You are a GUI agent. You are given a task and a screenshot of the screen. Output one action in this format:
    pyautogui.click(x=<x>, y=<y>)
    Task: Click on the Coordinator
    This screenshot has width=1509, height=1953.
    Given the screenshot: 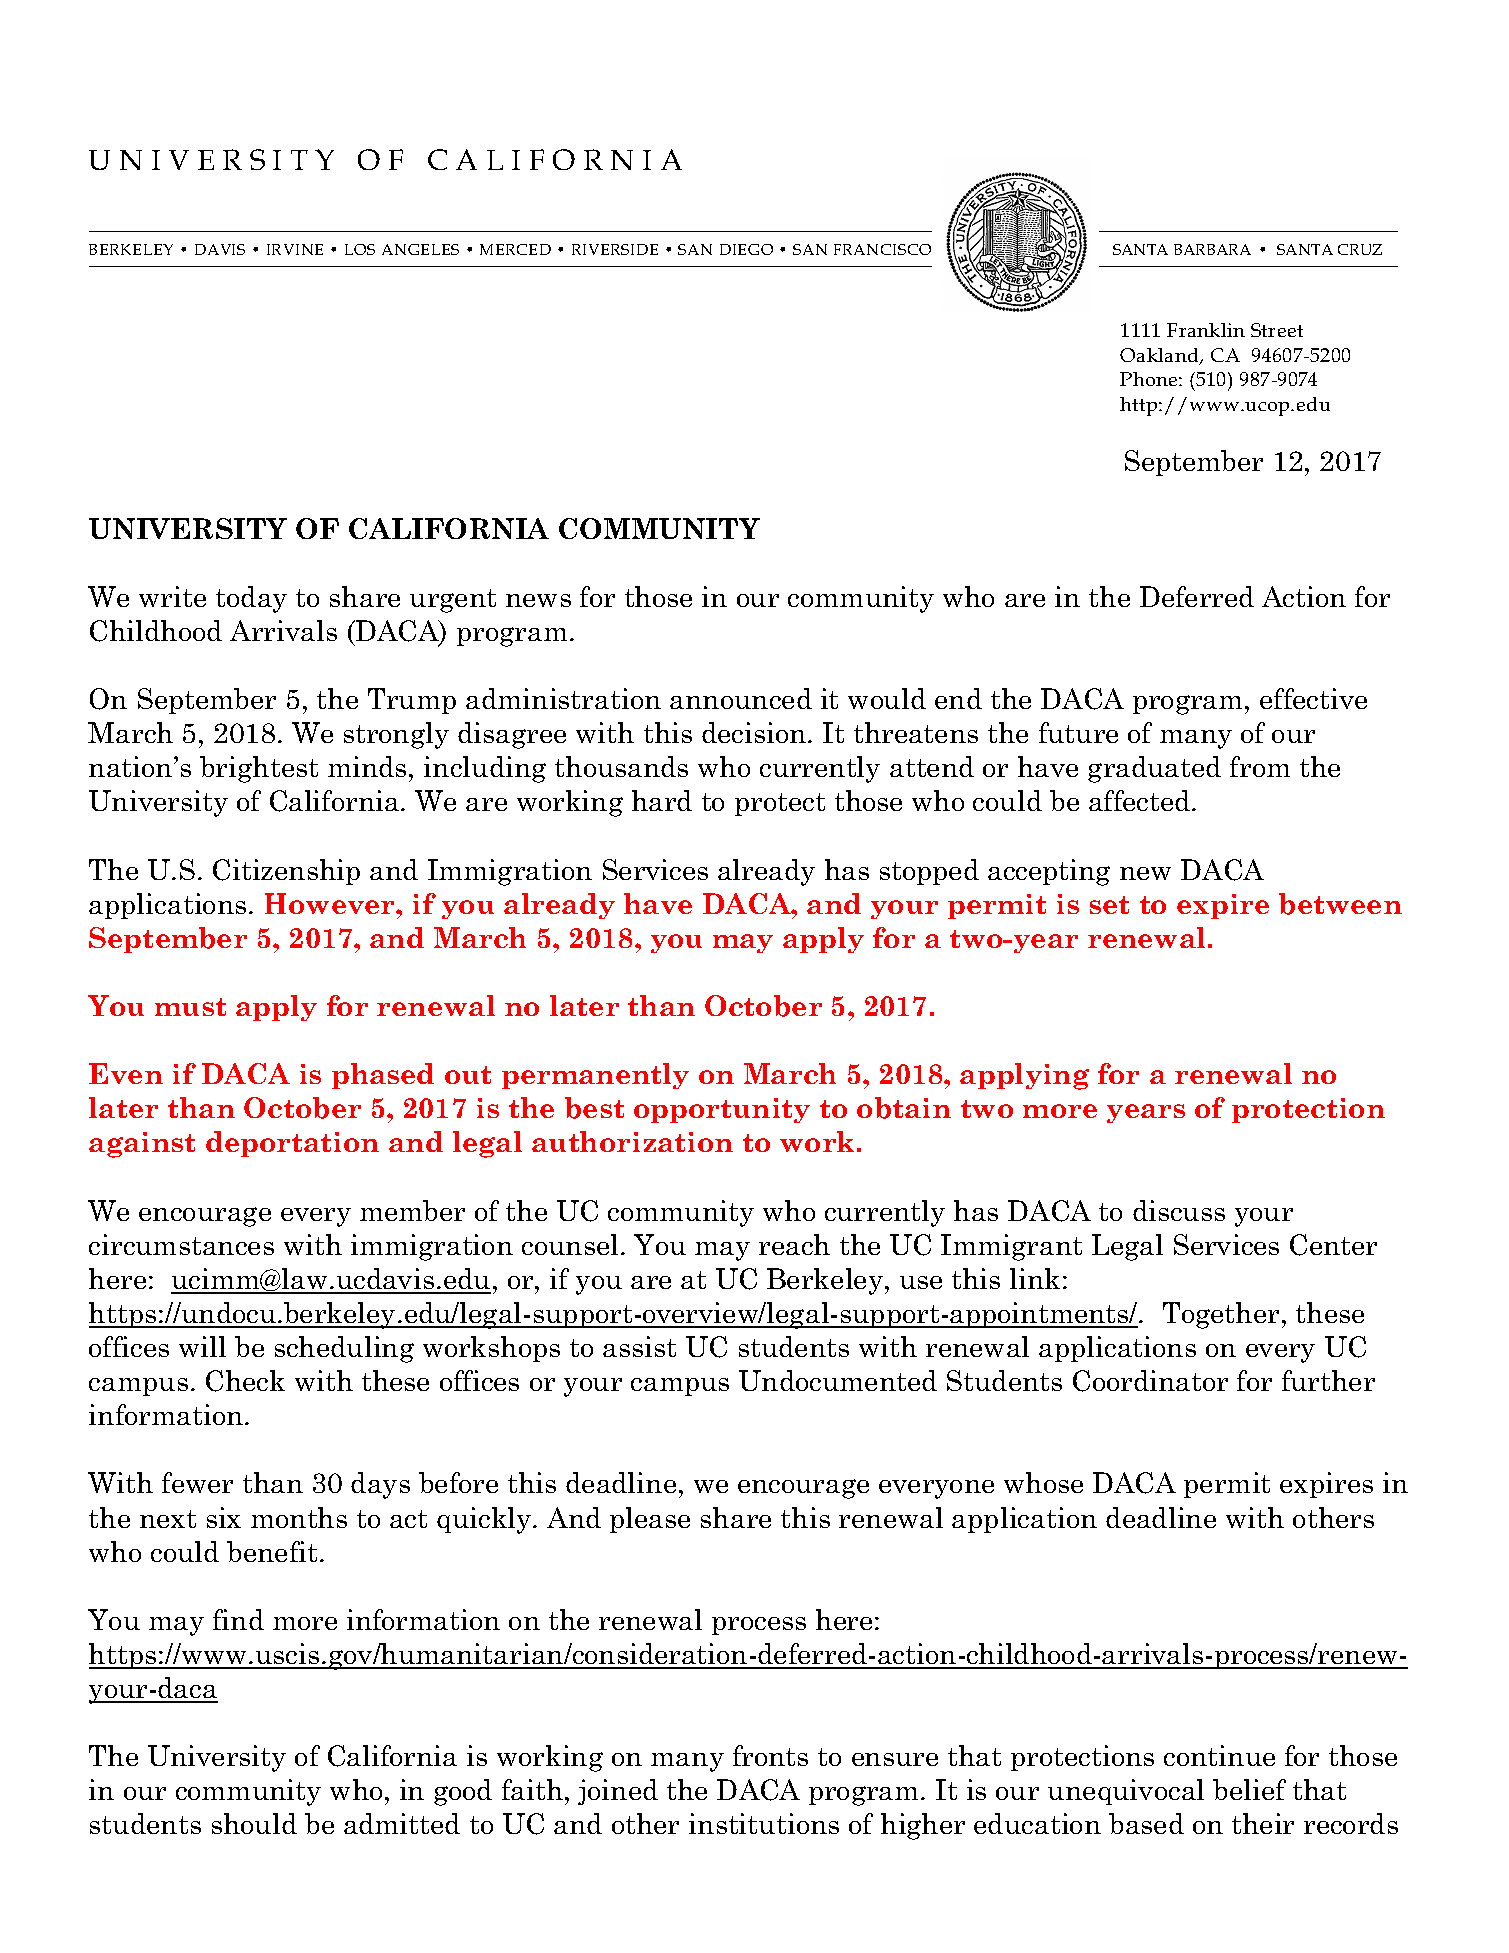 What is the action you would take?
    pyautogui.click(x=1150, y=1381)
